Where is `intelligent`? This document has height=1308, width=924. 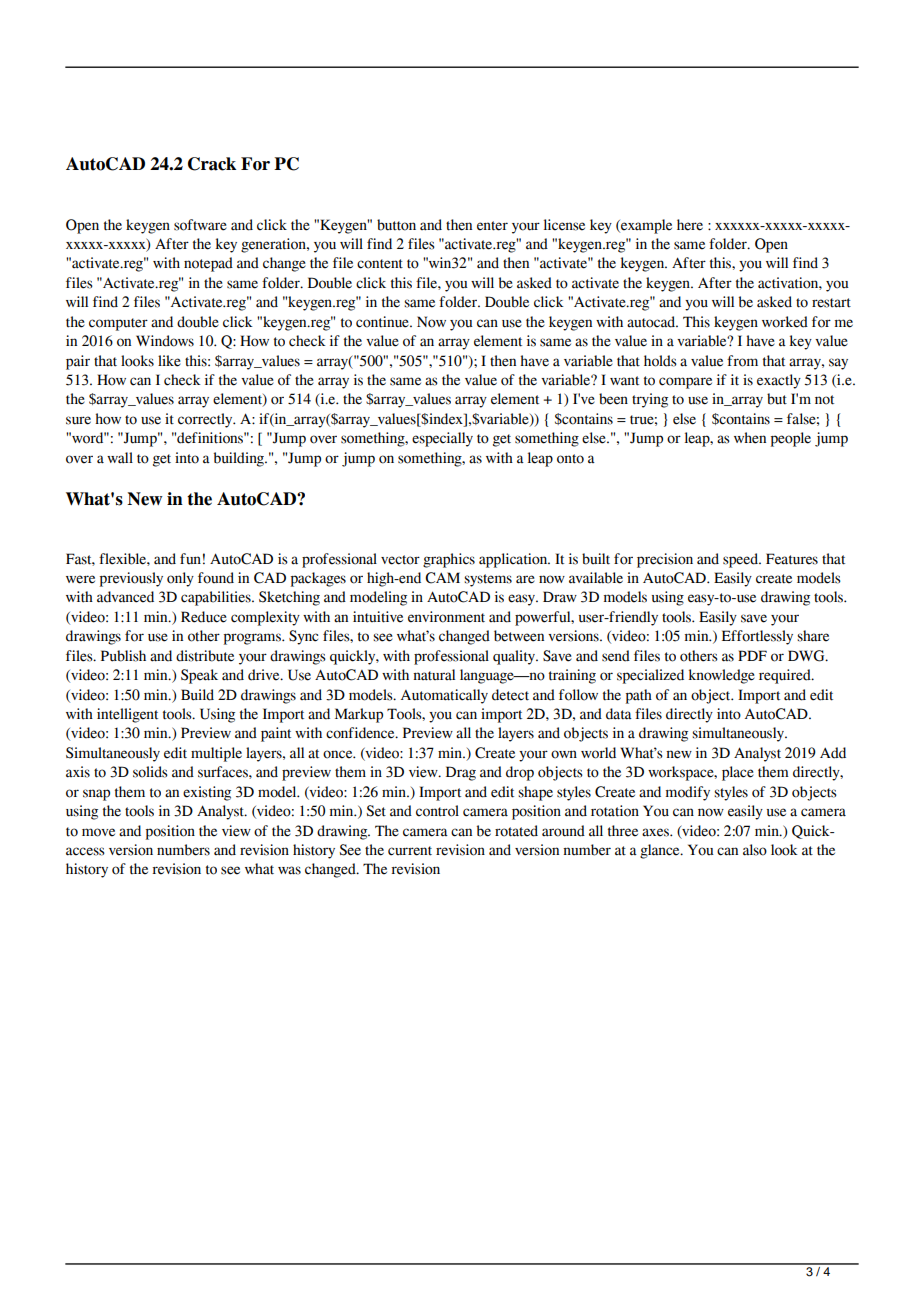
intelligent is located at coordinates (127, 715).
